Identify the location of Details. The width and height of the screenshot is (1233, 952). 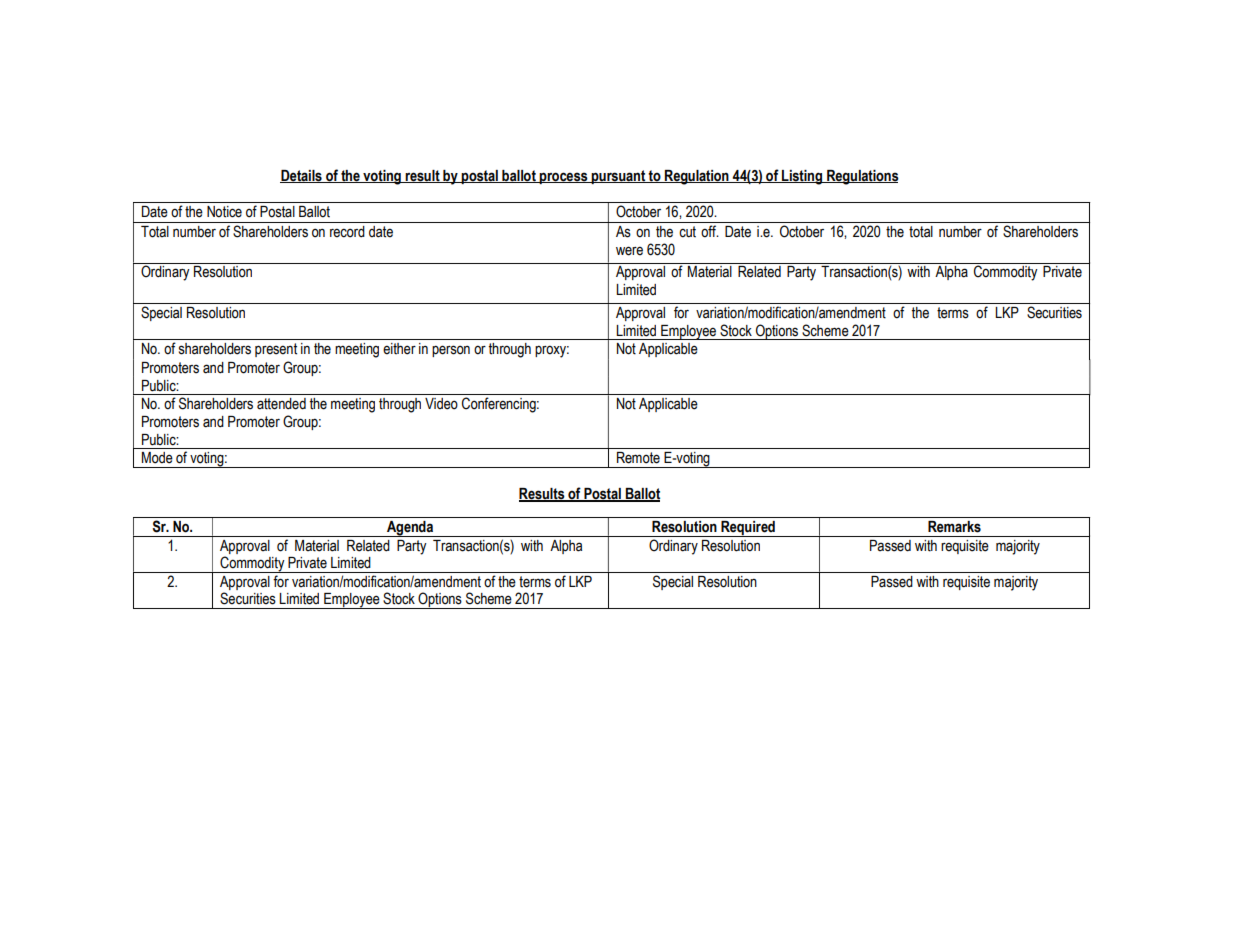
(302, 176).
